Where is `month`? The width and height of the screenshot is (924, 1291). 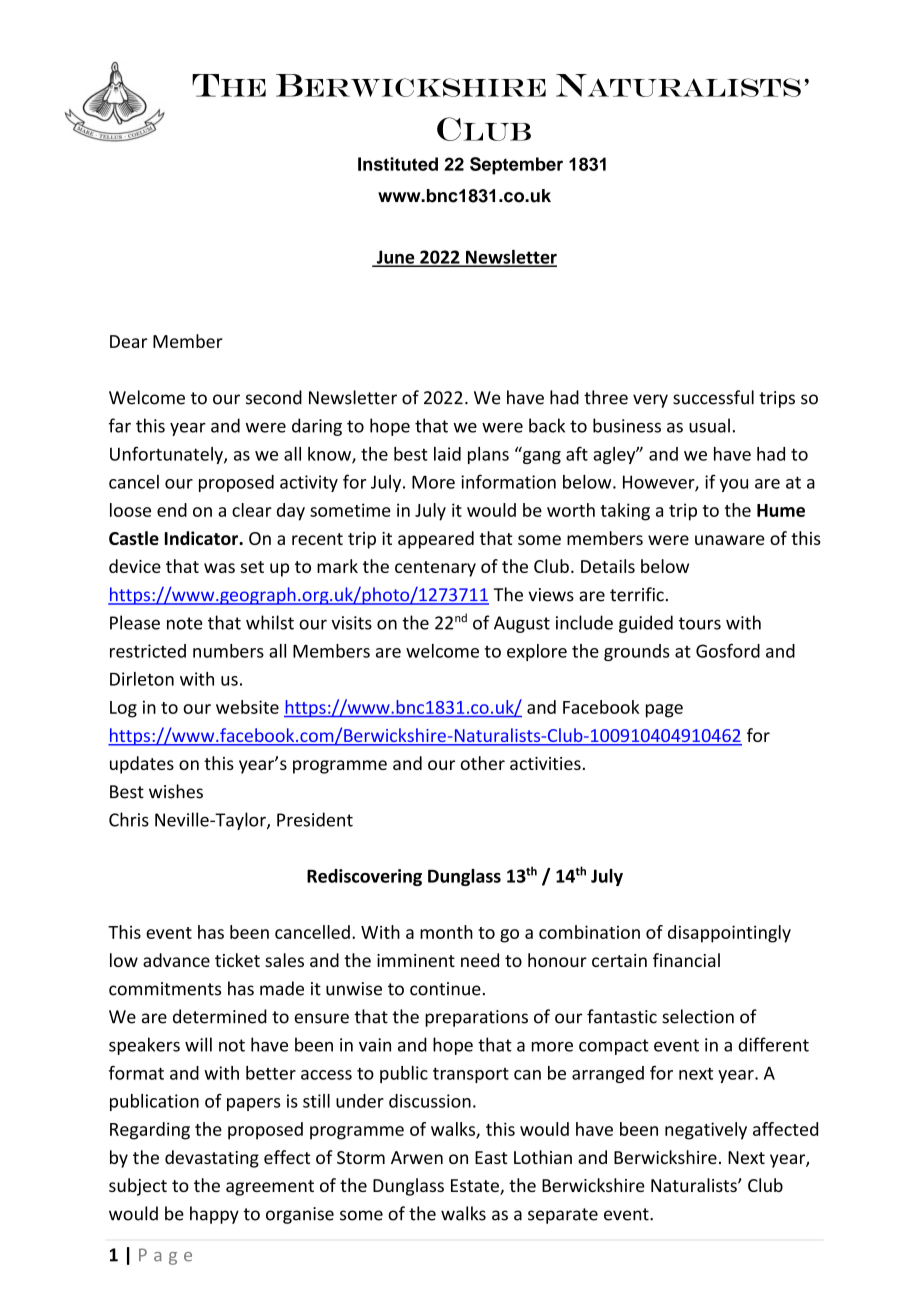
month is located at coordinates (446, 932).
